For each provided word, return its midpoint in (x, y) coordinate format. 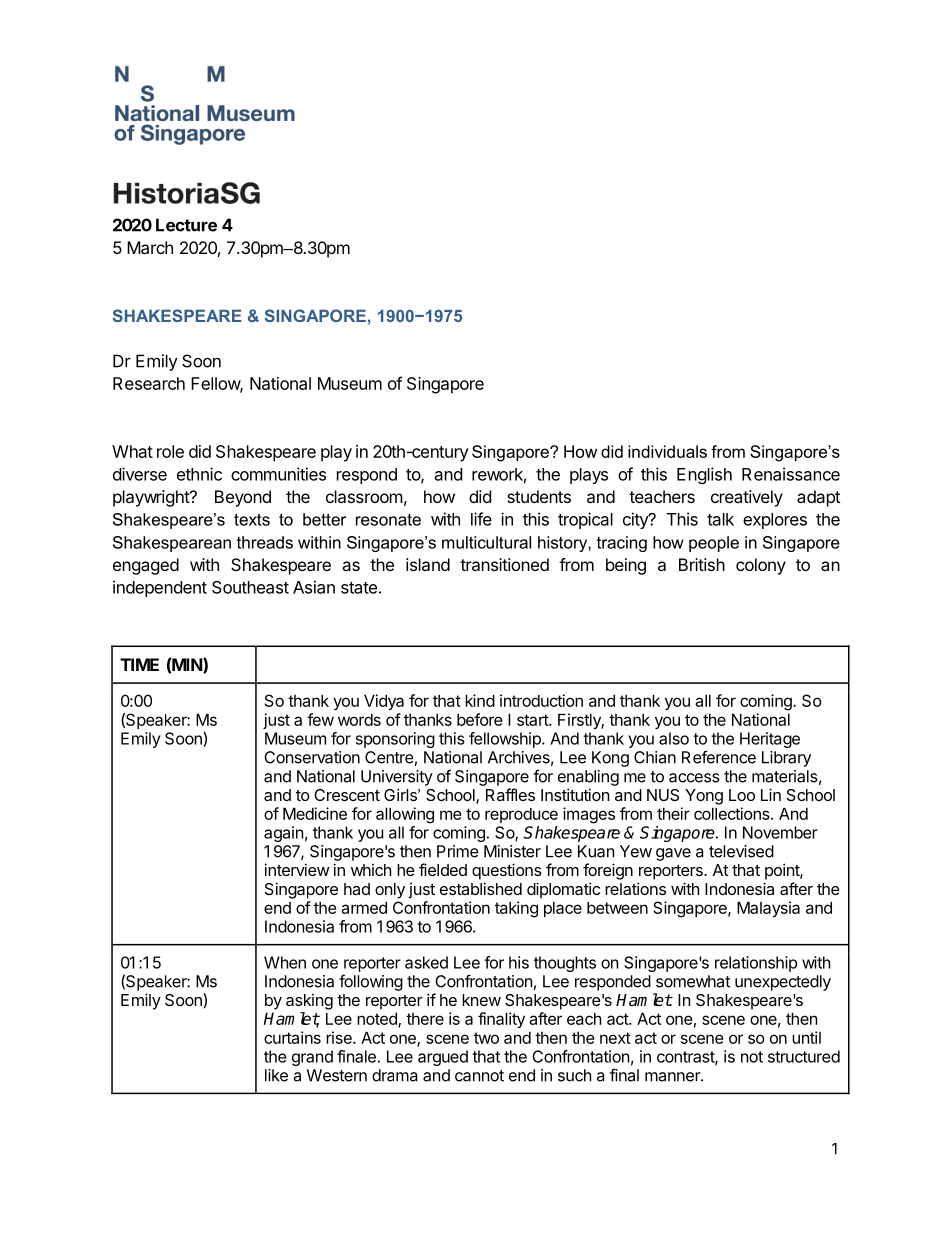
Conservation (312, 757)
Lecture (186, 225)
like (276, 1075)
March (150, 247)
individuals (667, 451)
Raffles (510, 794)
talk (720, 519)
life (481, 519)
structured (804, 1056)
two (486, 1038)
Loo (742, 795)
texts (252, 519)
